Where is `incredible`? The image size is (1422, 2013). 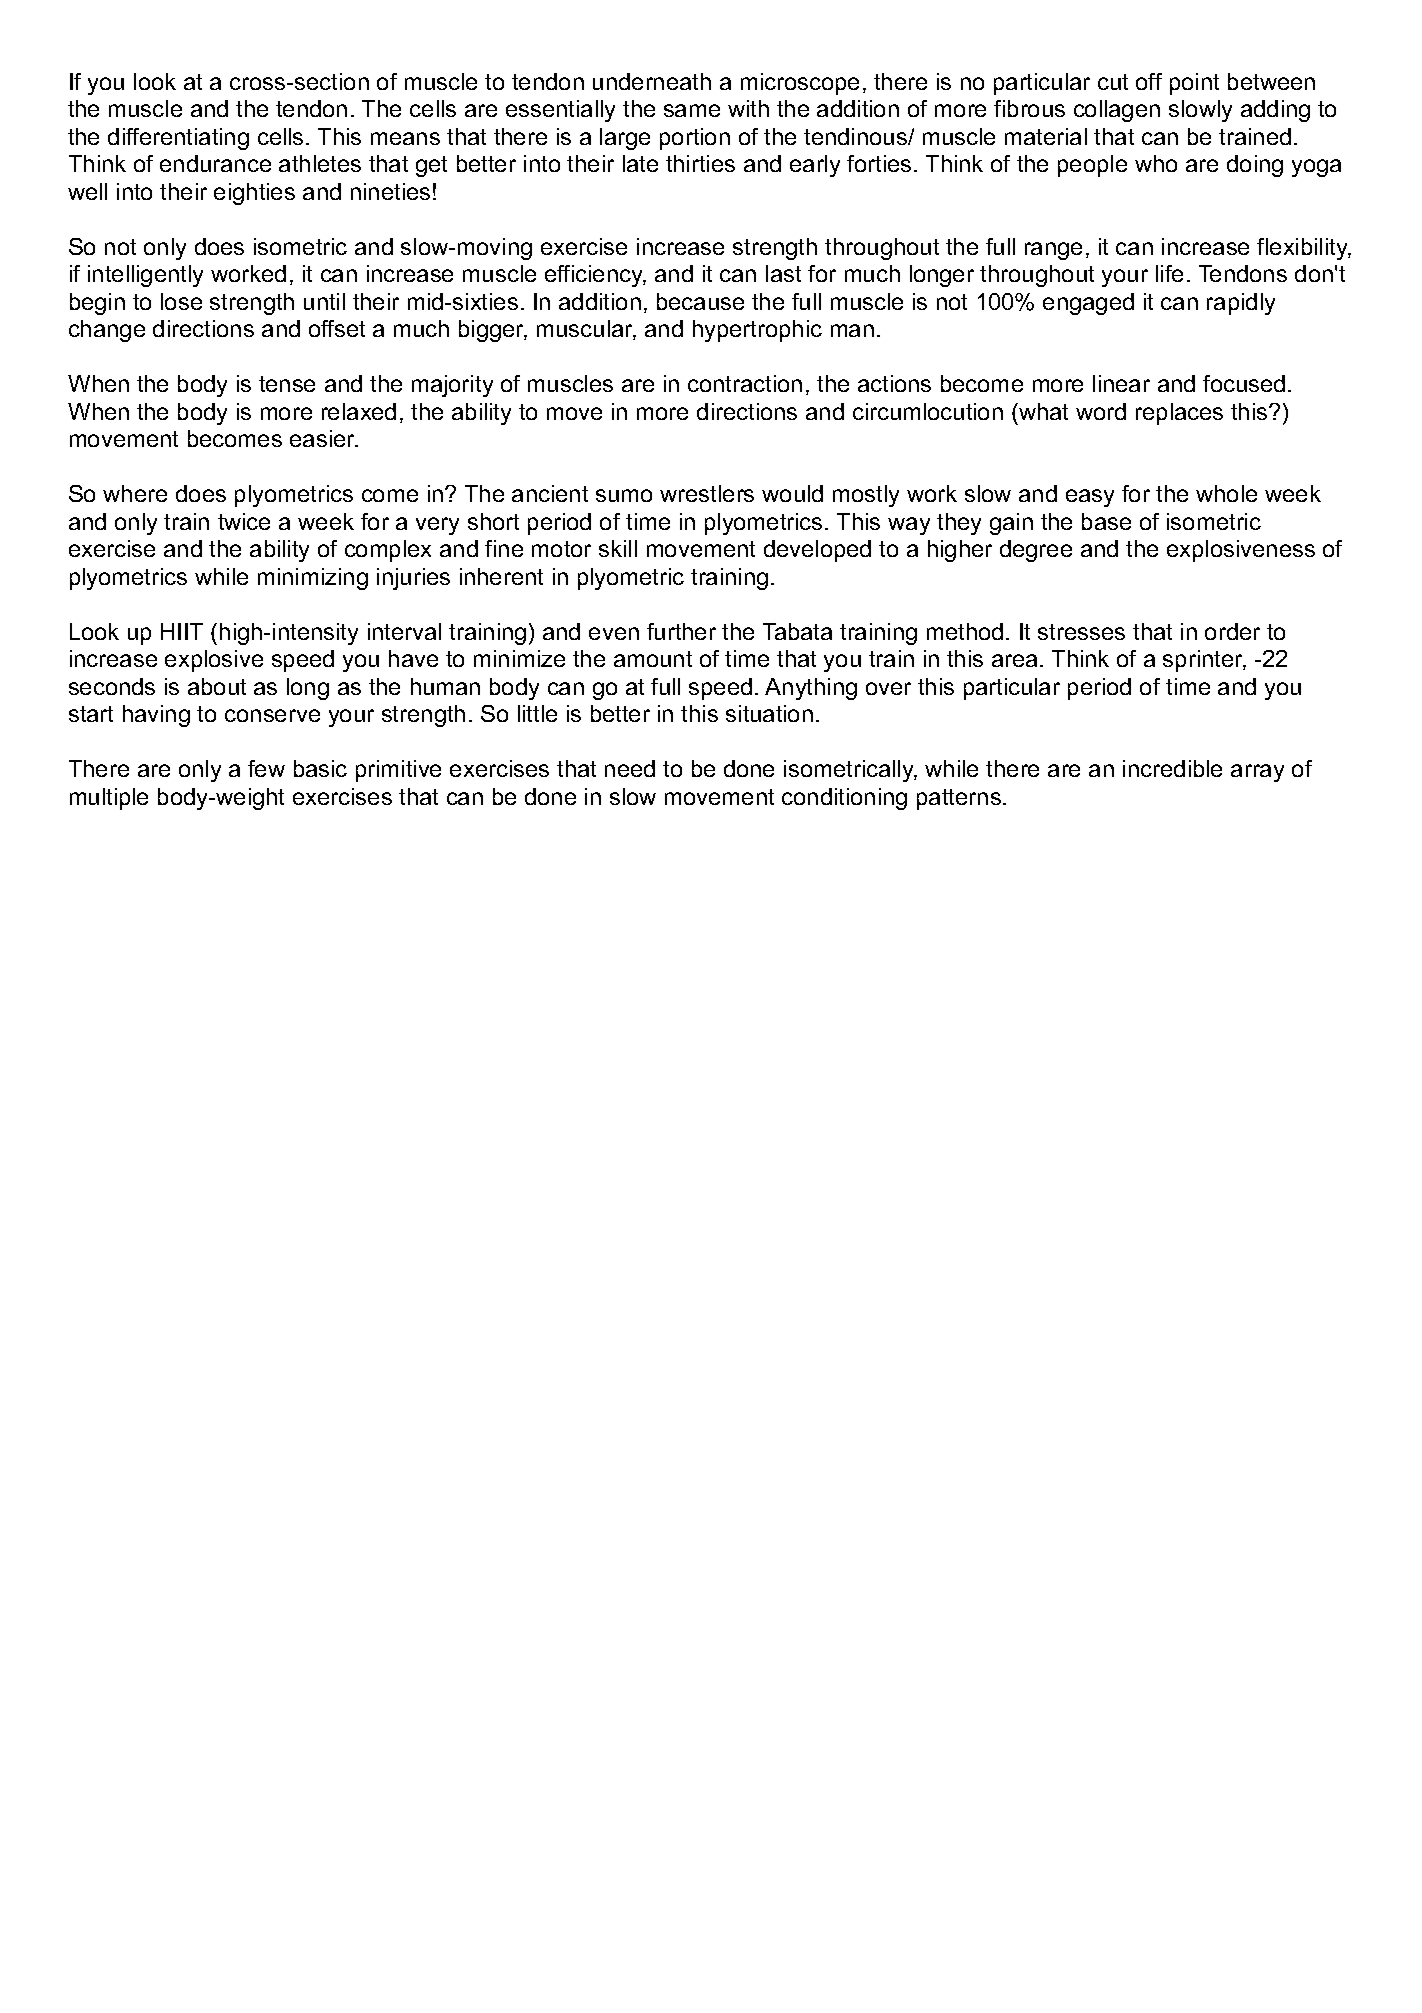 incredible is located at coordinates (1172, 768).
